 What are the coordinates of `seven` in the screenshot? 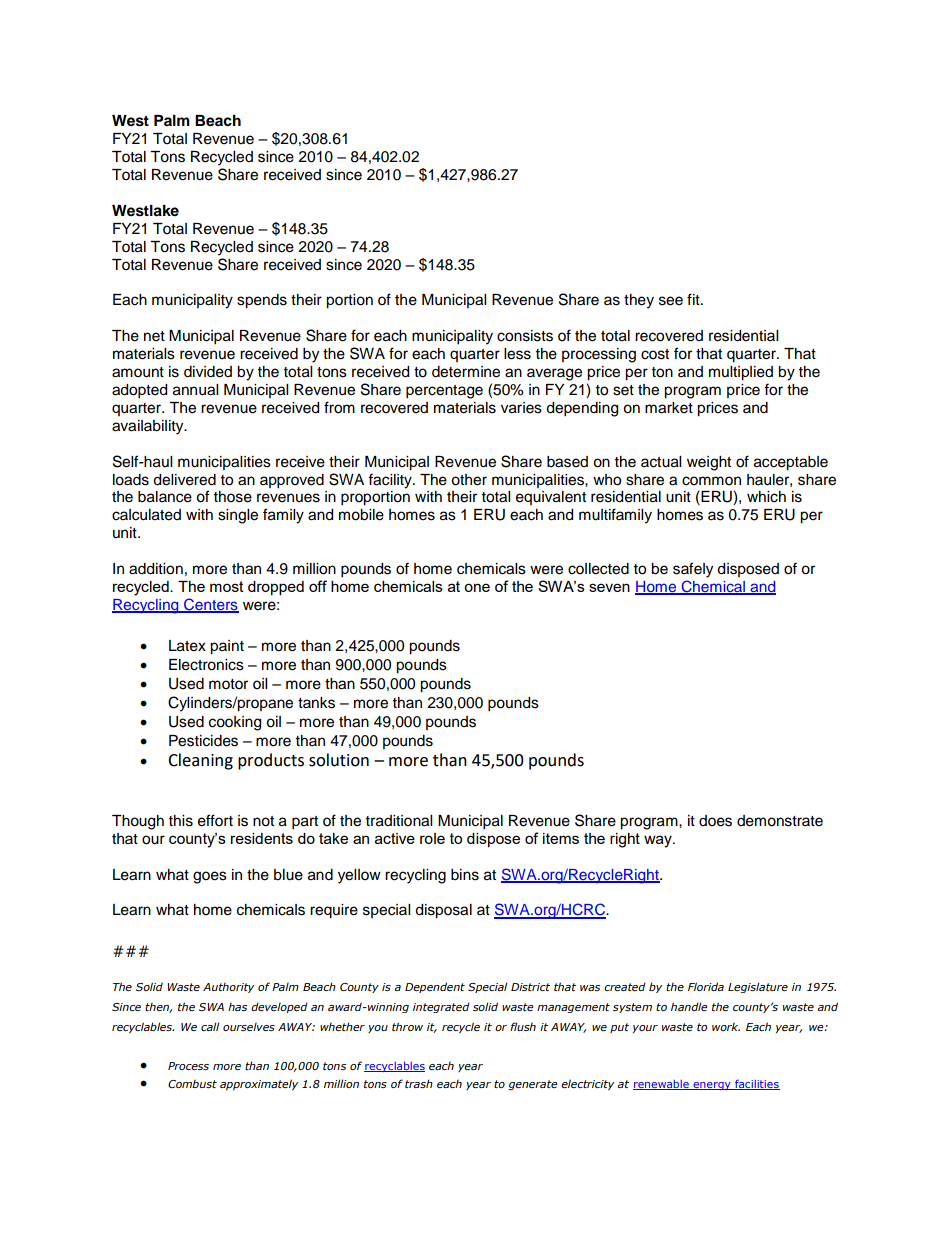 It's located at (609, 587).
